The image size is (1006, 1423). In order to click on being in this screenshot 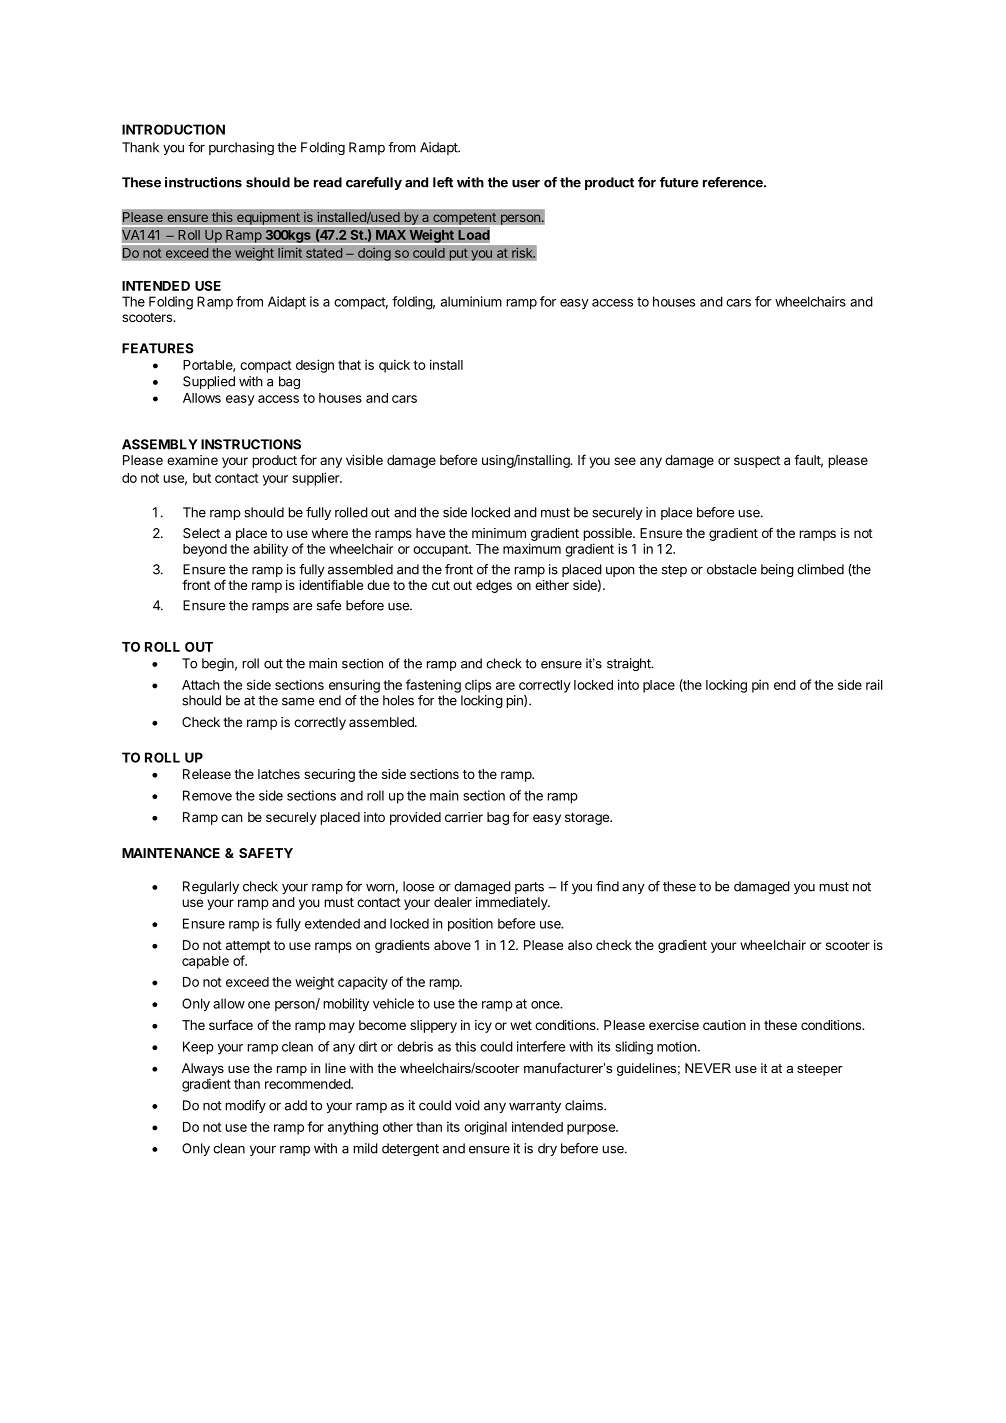, I will do `click(777, 570)`.
